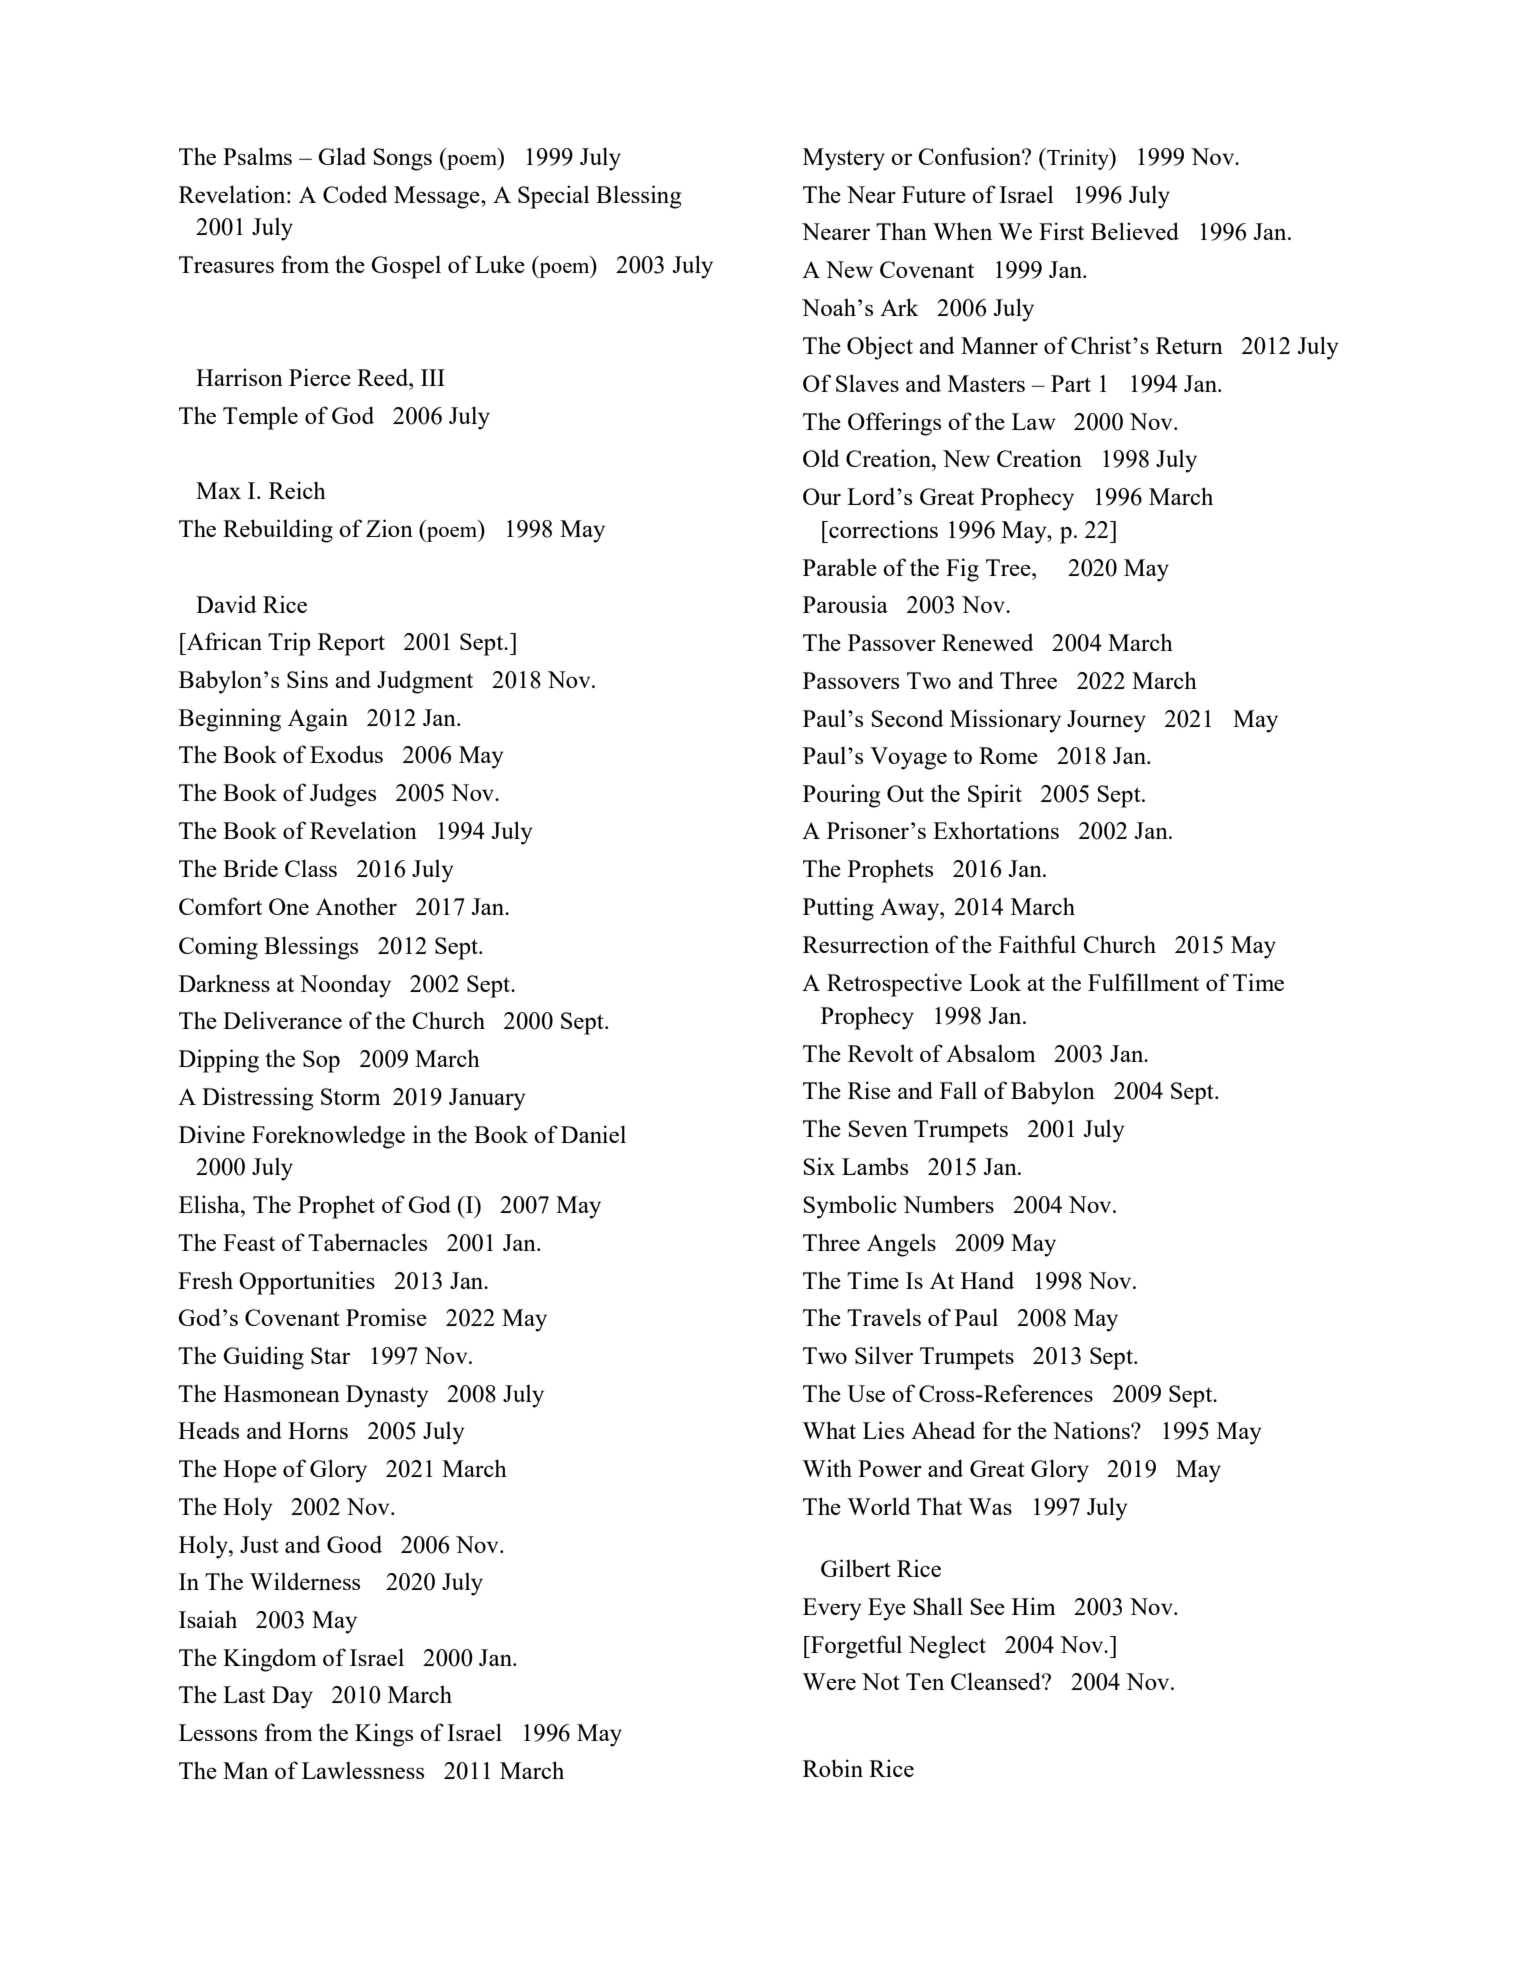  What do you see at coordinates (355, 194) in the screenshot?
I see `Coded` at bounding box center [355, 194].
